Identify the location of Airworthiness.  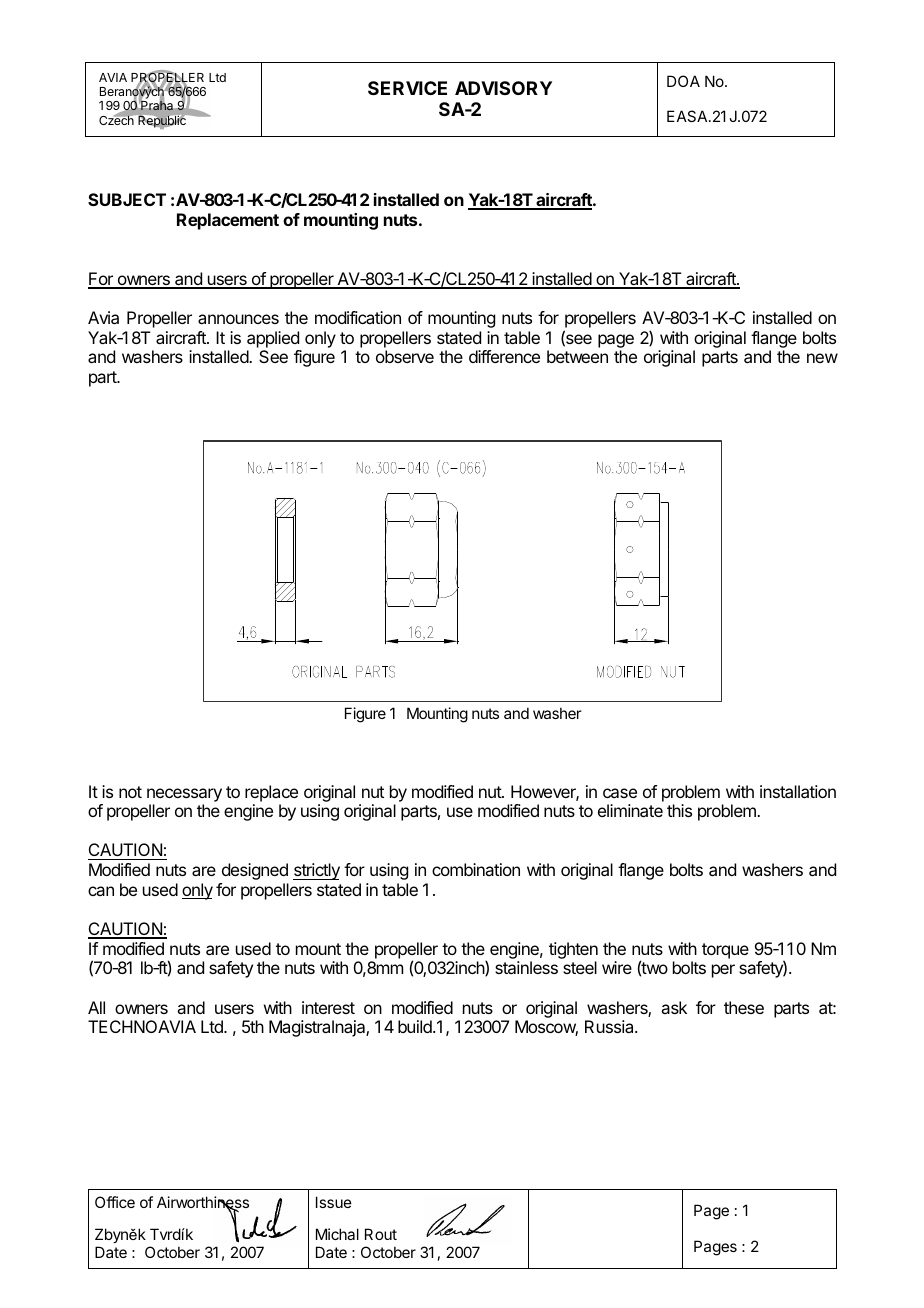
(203, 1203).
